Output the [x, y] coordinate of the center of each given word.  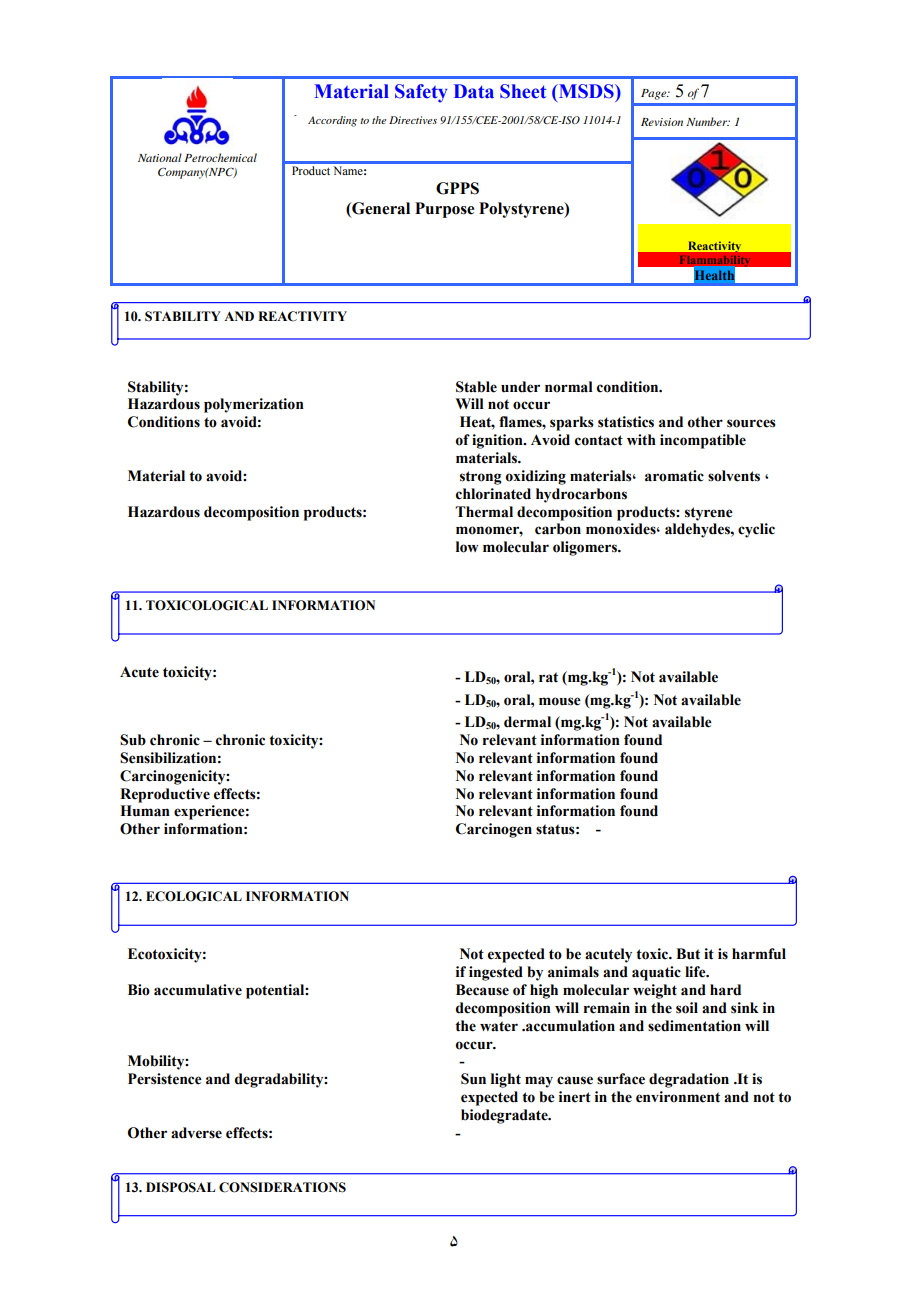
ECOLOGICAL [194, 896]
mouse [560, 701]
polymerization [254, 405]
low [467, 547]
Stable [476, 387]
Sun [473, 1079]
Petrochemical [220, 157]
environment [678, 1097]
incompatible [703, 441]
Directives [413, 120]
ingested [496, 973]
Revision [662, 122]
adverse [196, 1133]
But [688, 954]
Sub [133, 740]
